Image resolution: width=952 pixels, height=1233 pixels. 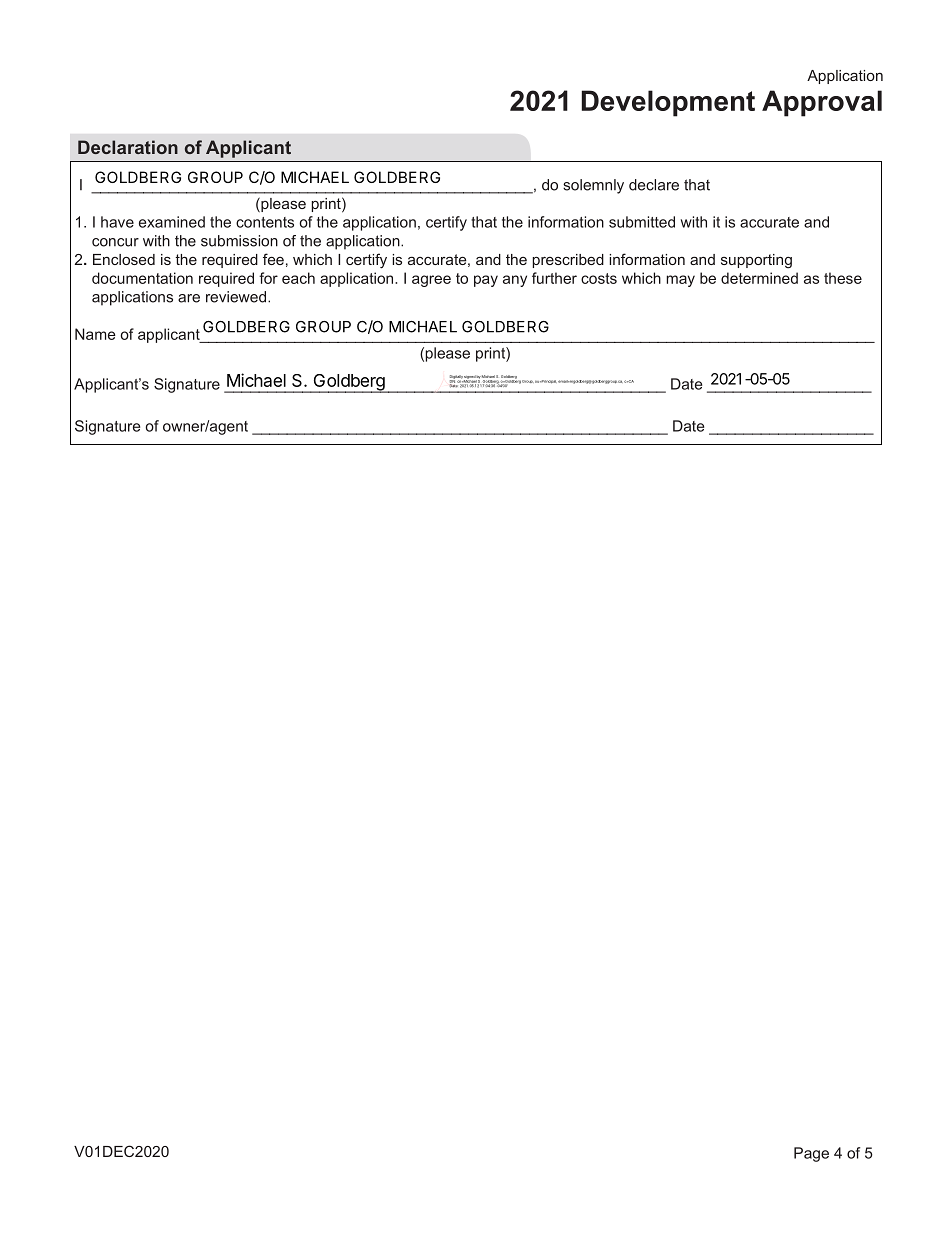 What do you see at coordinates (680, 281) in the image?
I see `may` at bounding box center [680, 281].
